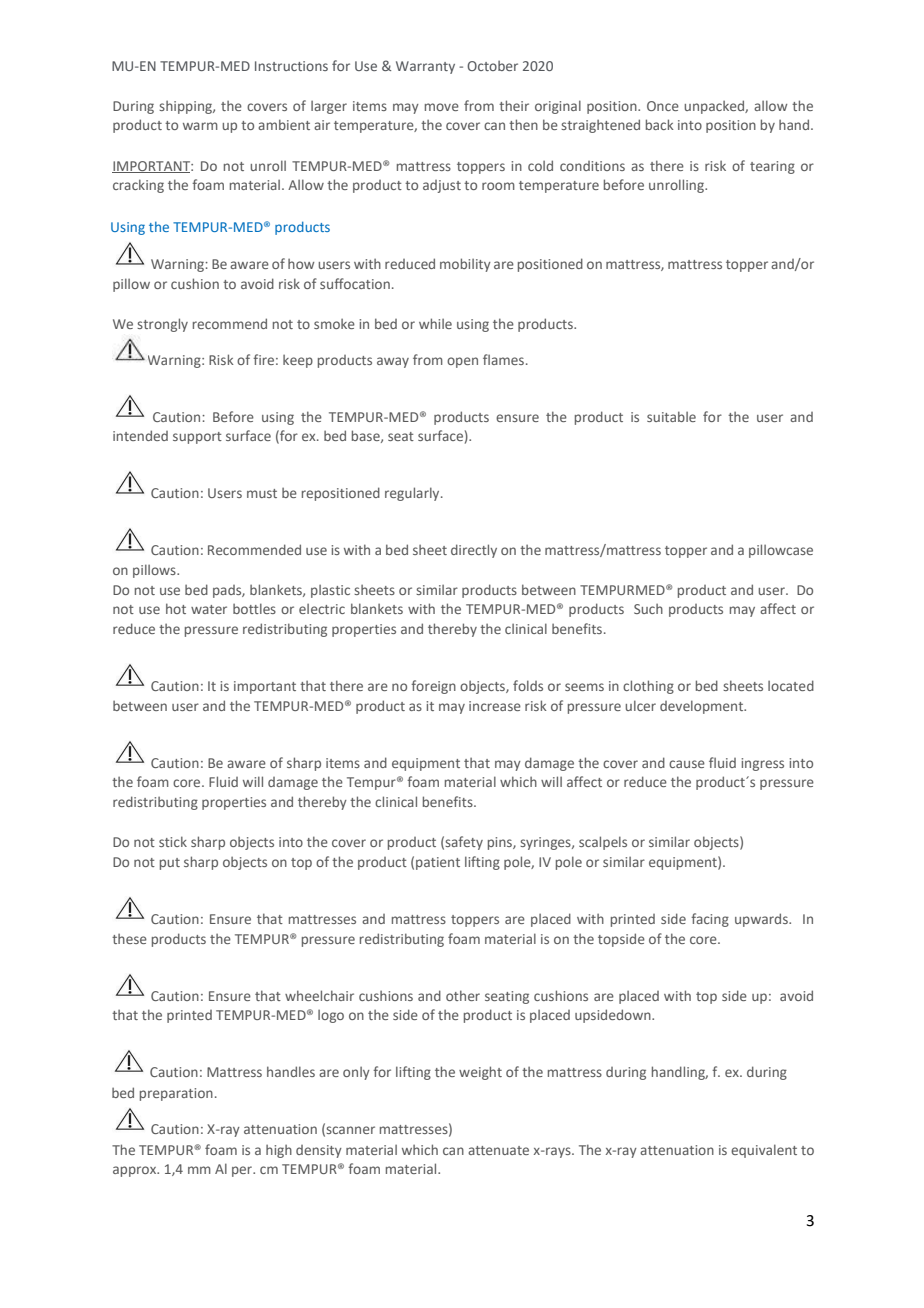  Describe the element at coordinates (764, 1151) in the image. I see `equivalent` at that location.
